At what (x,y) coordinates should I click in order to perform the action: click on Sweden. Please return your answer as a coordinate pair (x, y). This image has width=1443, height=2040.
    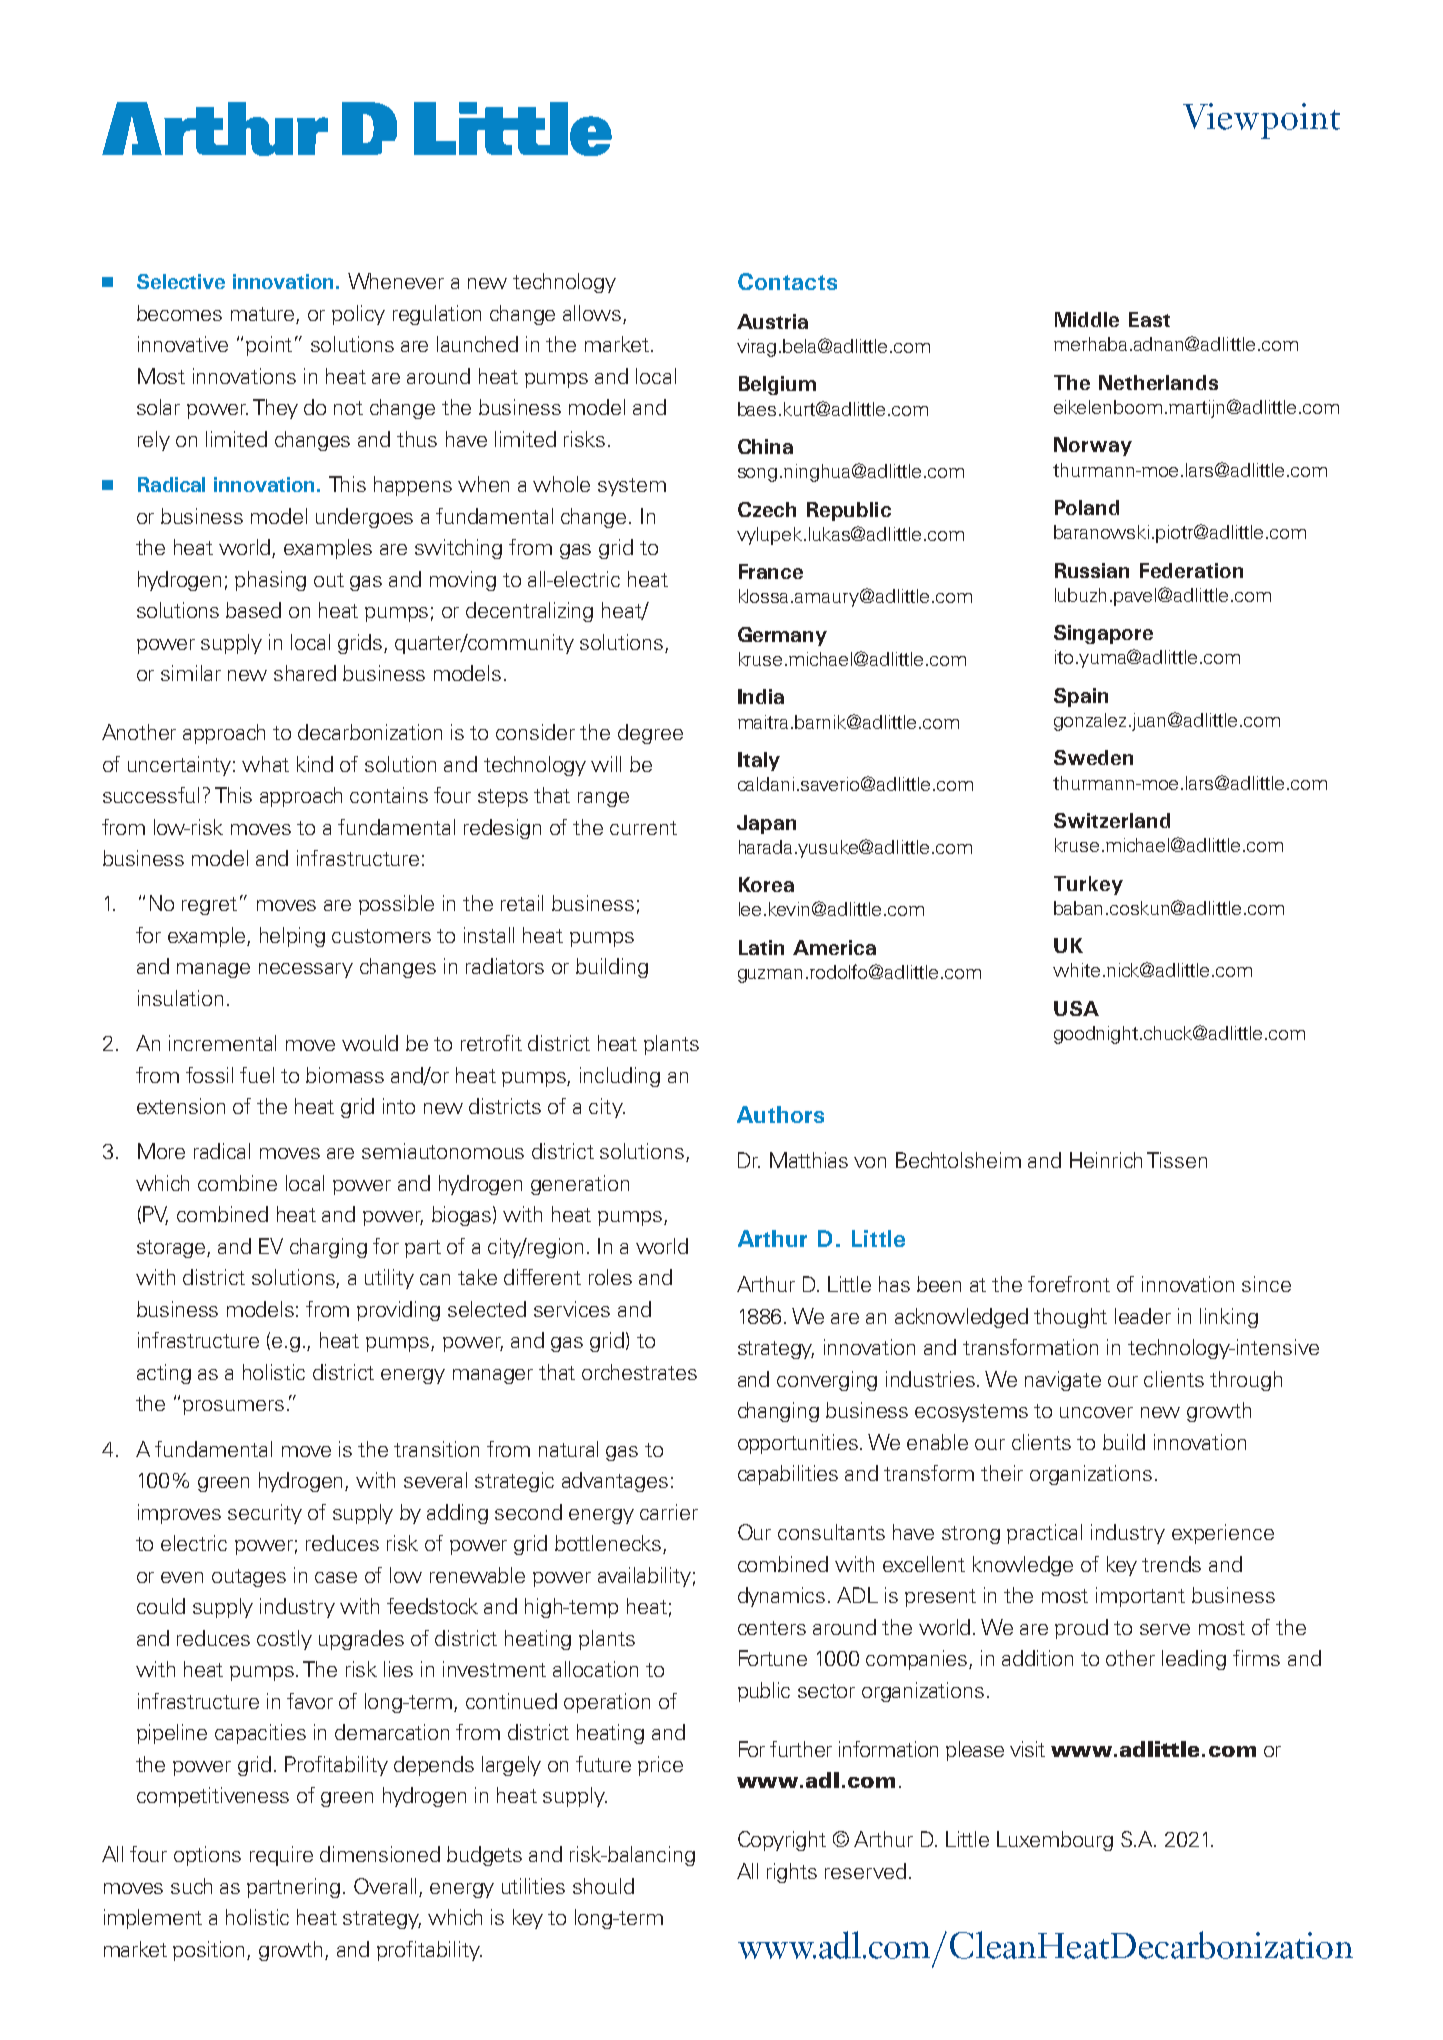
    Looking at the image, I should click on (1093, 757).
